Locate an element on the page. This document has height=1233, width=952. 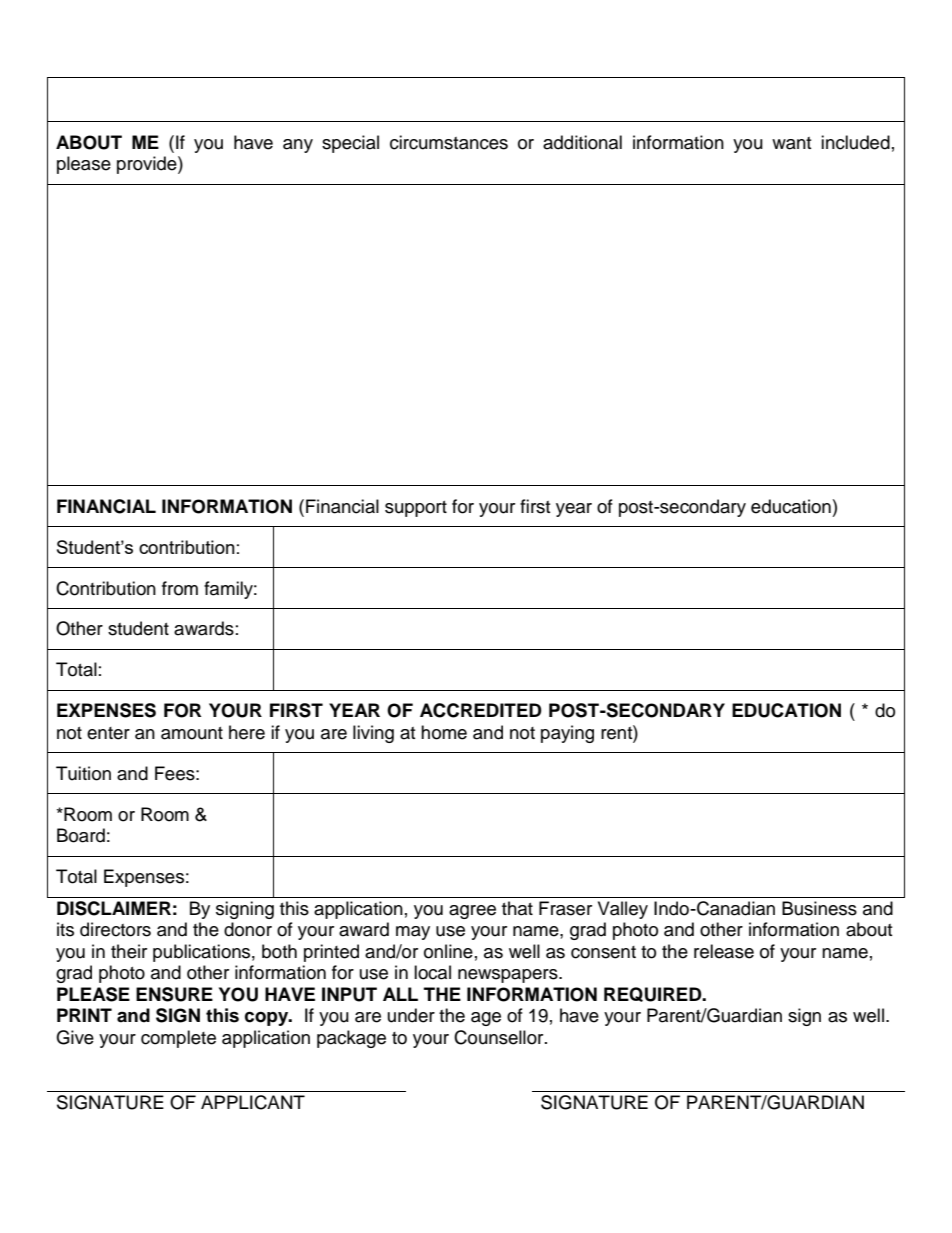
release is located at coordinates (724, 951).
